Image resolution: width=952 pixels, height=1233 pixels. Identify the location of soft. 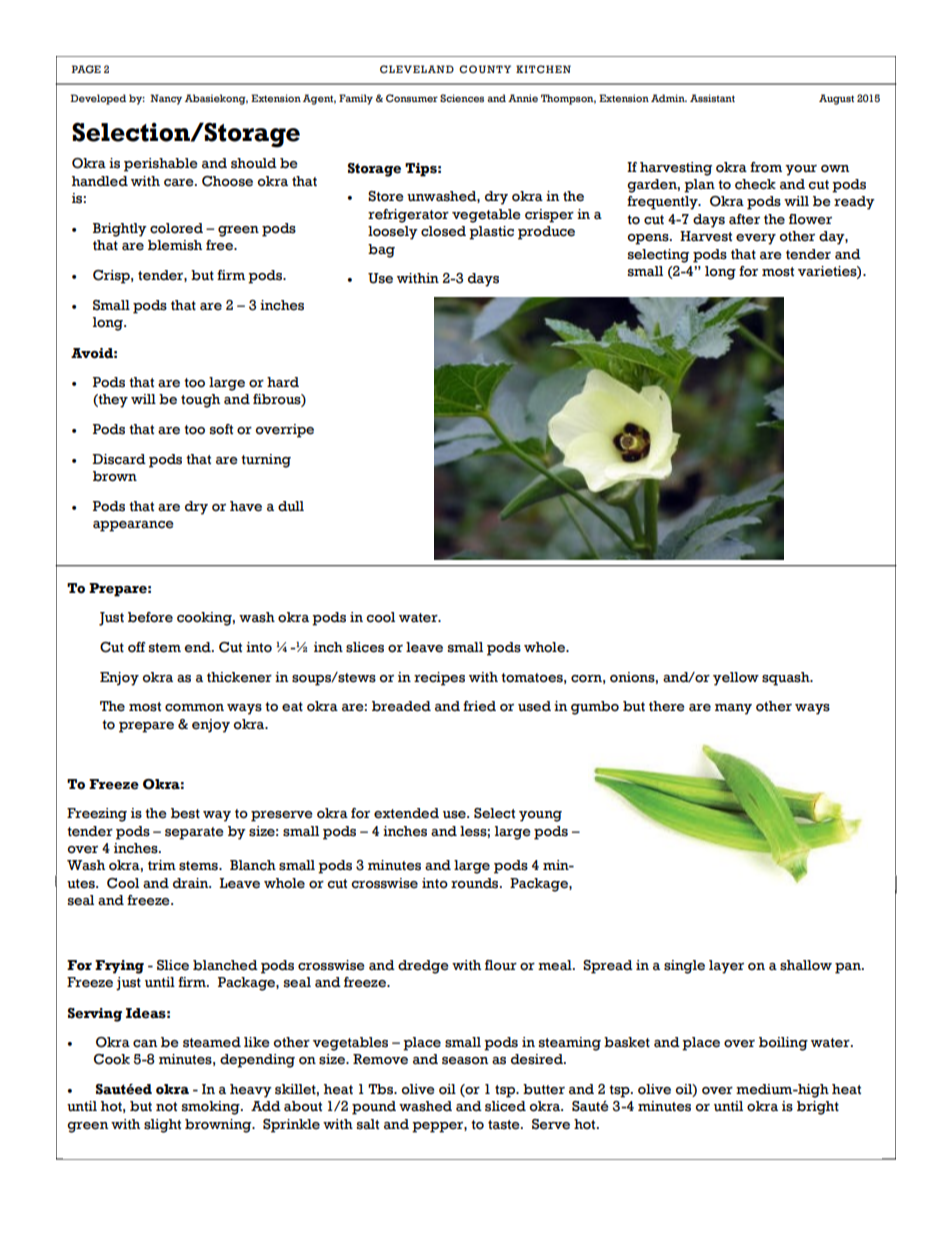
(221, 429).
